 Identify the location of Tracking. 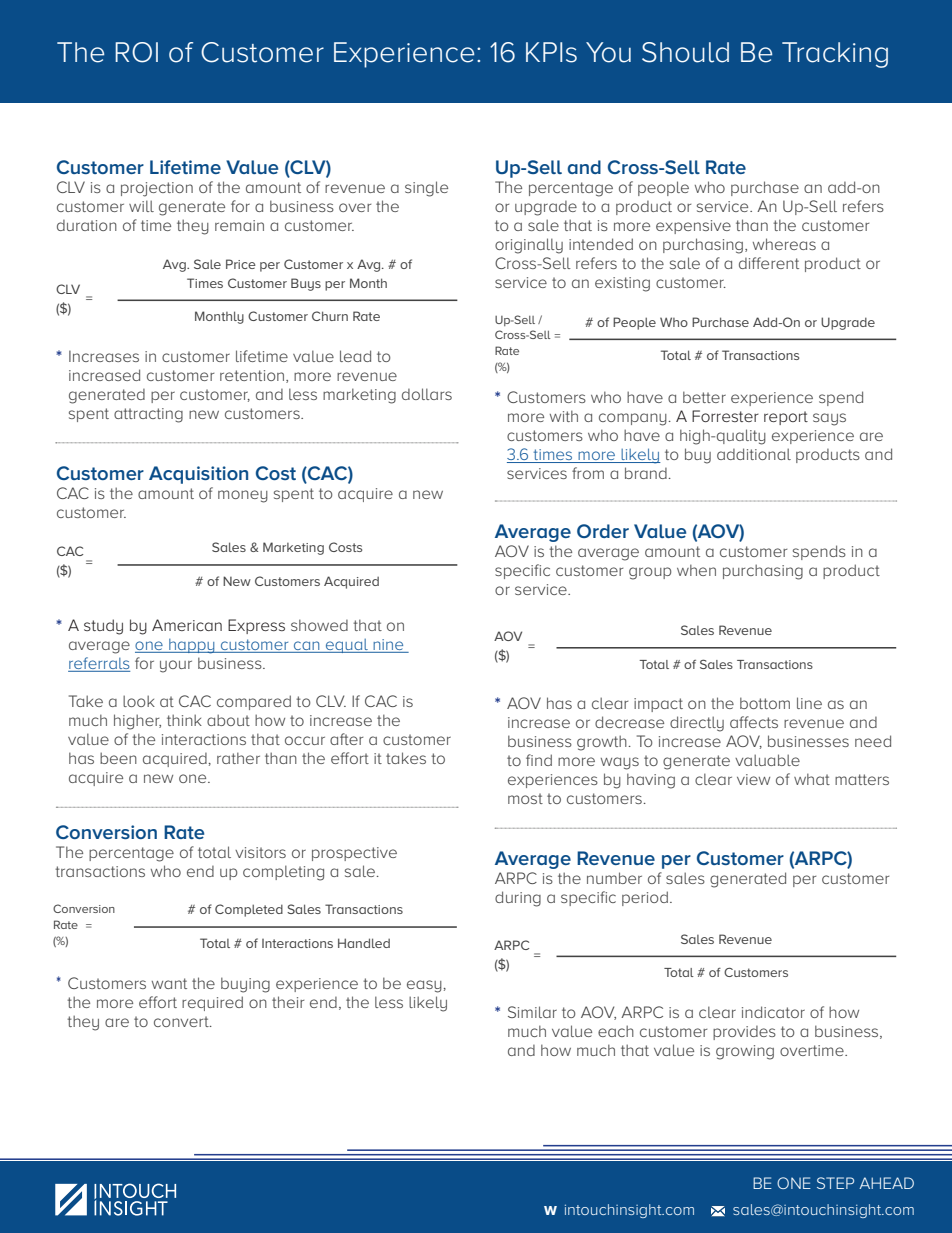
(835, 55).
